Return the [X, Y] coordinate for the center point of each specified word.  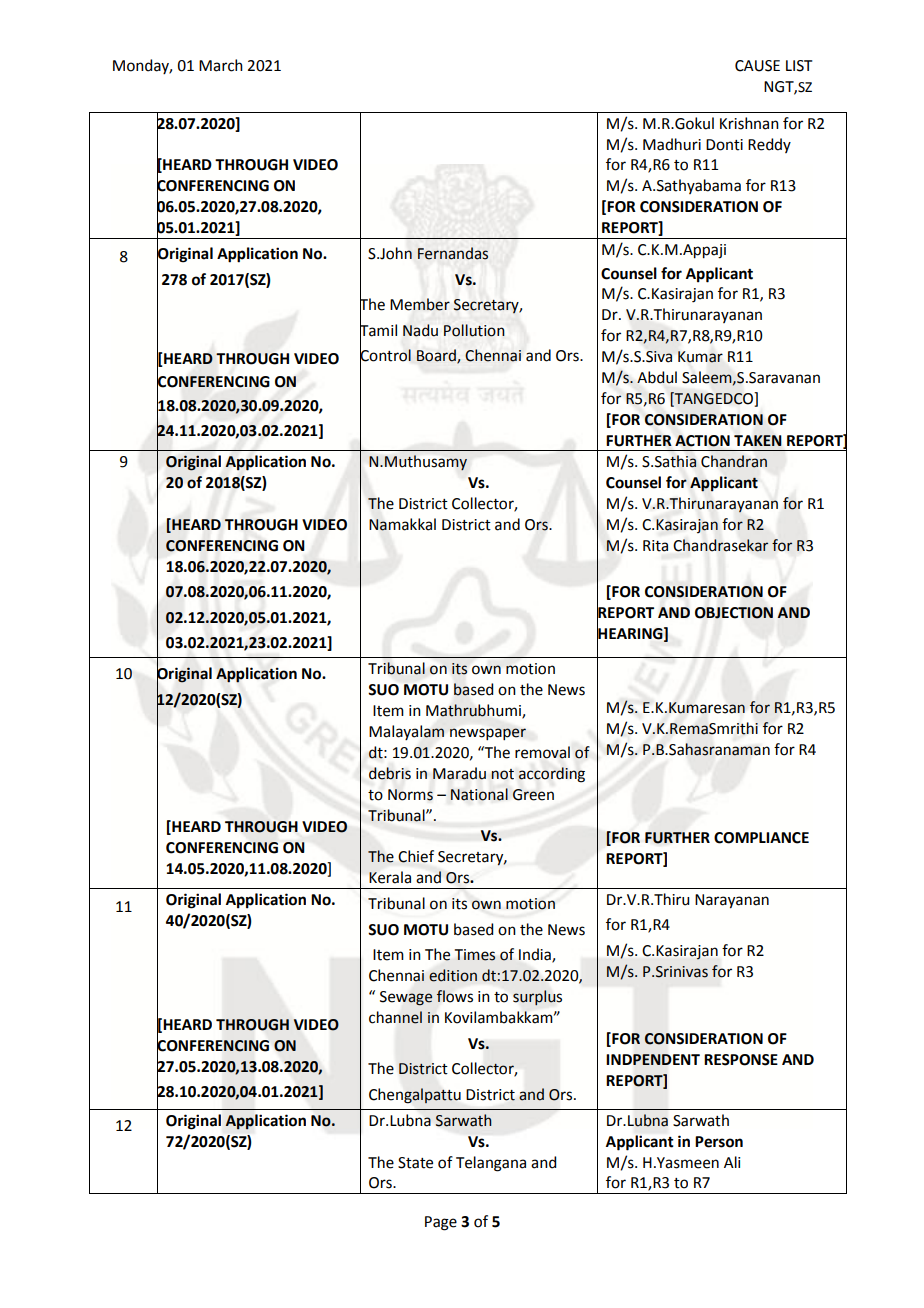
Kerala [390, 877]
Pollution [474, 330]
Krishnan [749, 123]
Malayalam [406, 732]
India [536, 955]
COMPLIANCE [761, 838]
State [415, 1163]
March [221, 65]
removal [542, 752]
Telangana [491, 1164]
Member [420, 304]
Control [385, 355]
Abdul [657, 377]
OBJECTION [734, 613]
